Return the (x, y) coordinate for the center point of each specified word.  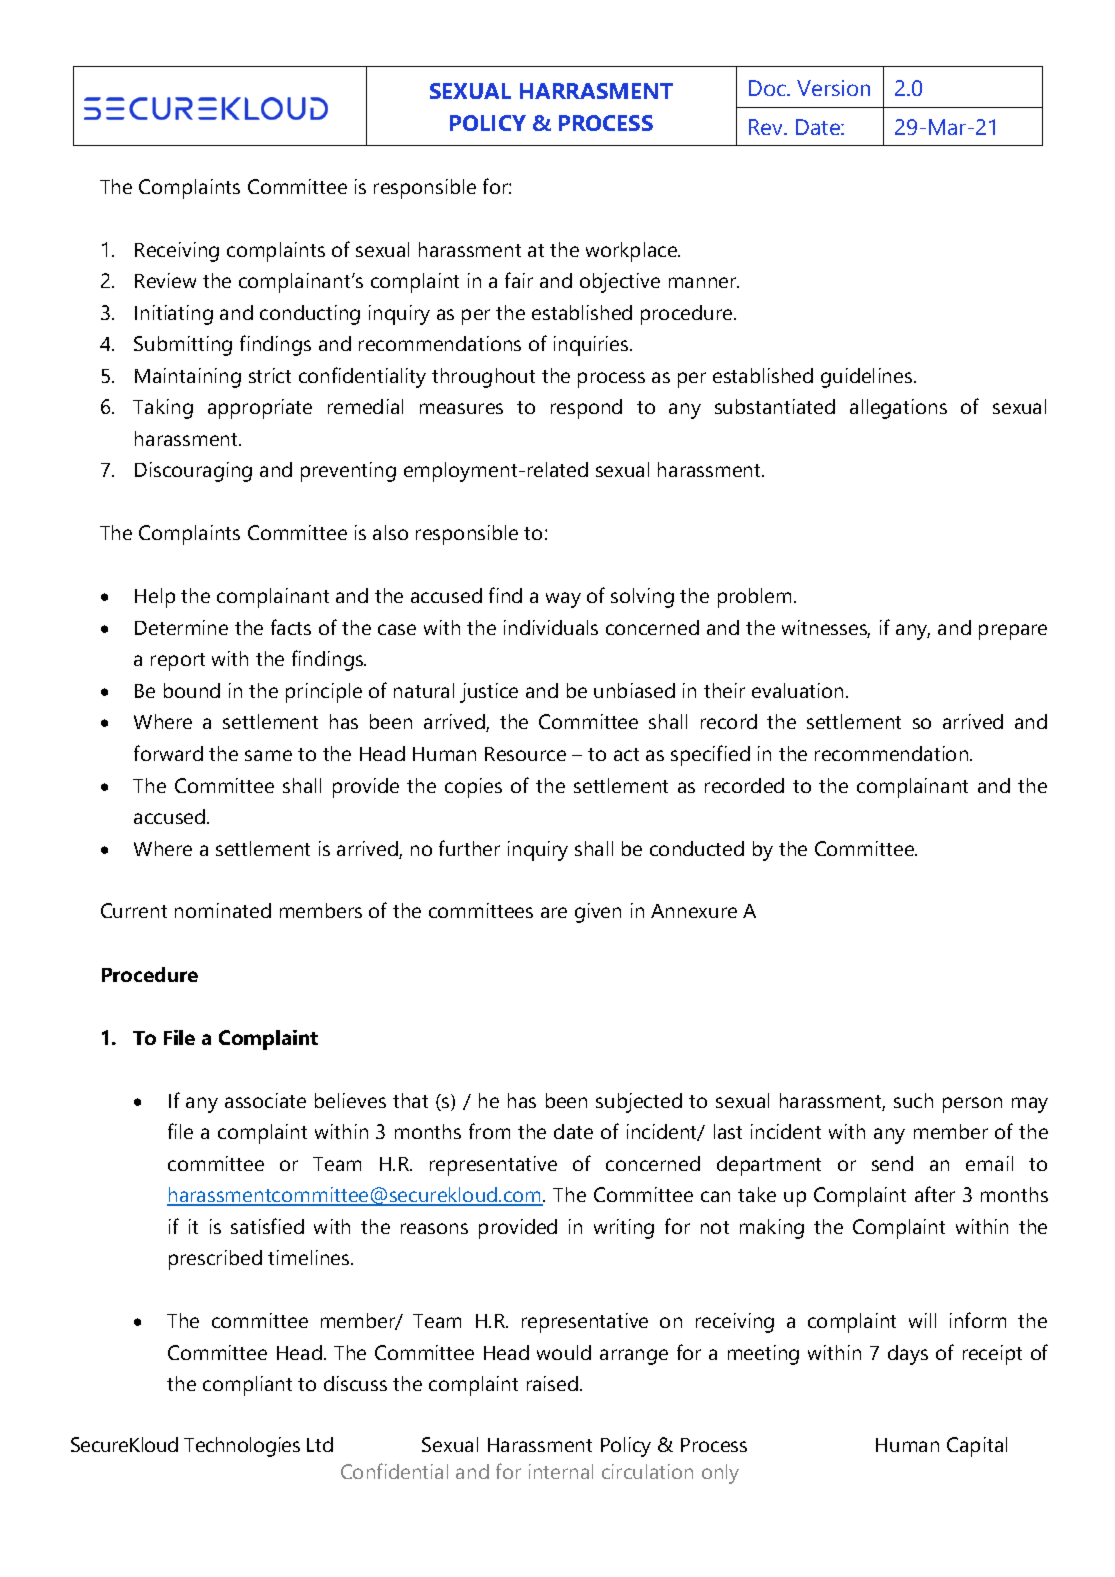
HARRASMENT (596, 91)
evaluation (797, 690)
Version (833, 88)
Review (165, 280)
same (268, 755)
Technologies (242, 1447)
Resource (525, 754)
